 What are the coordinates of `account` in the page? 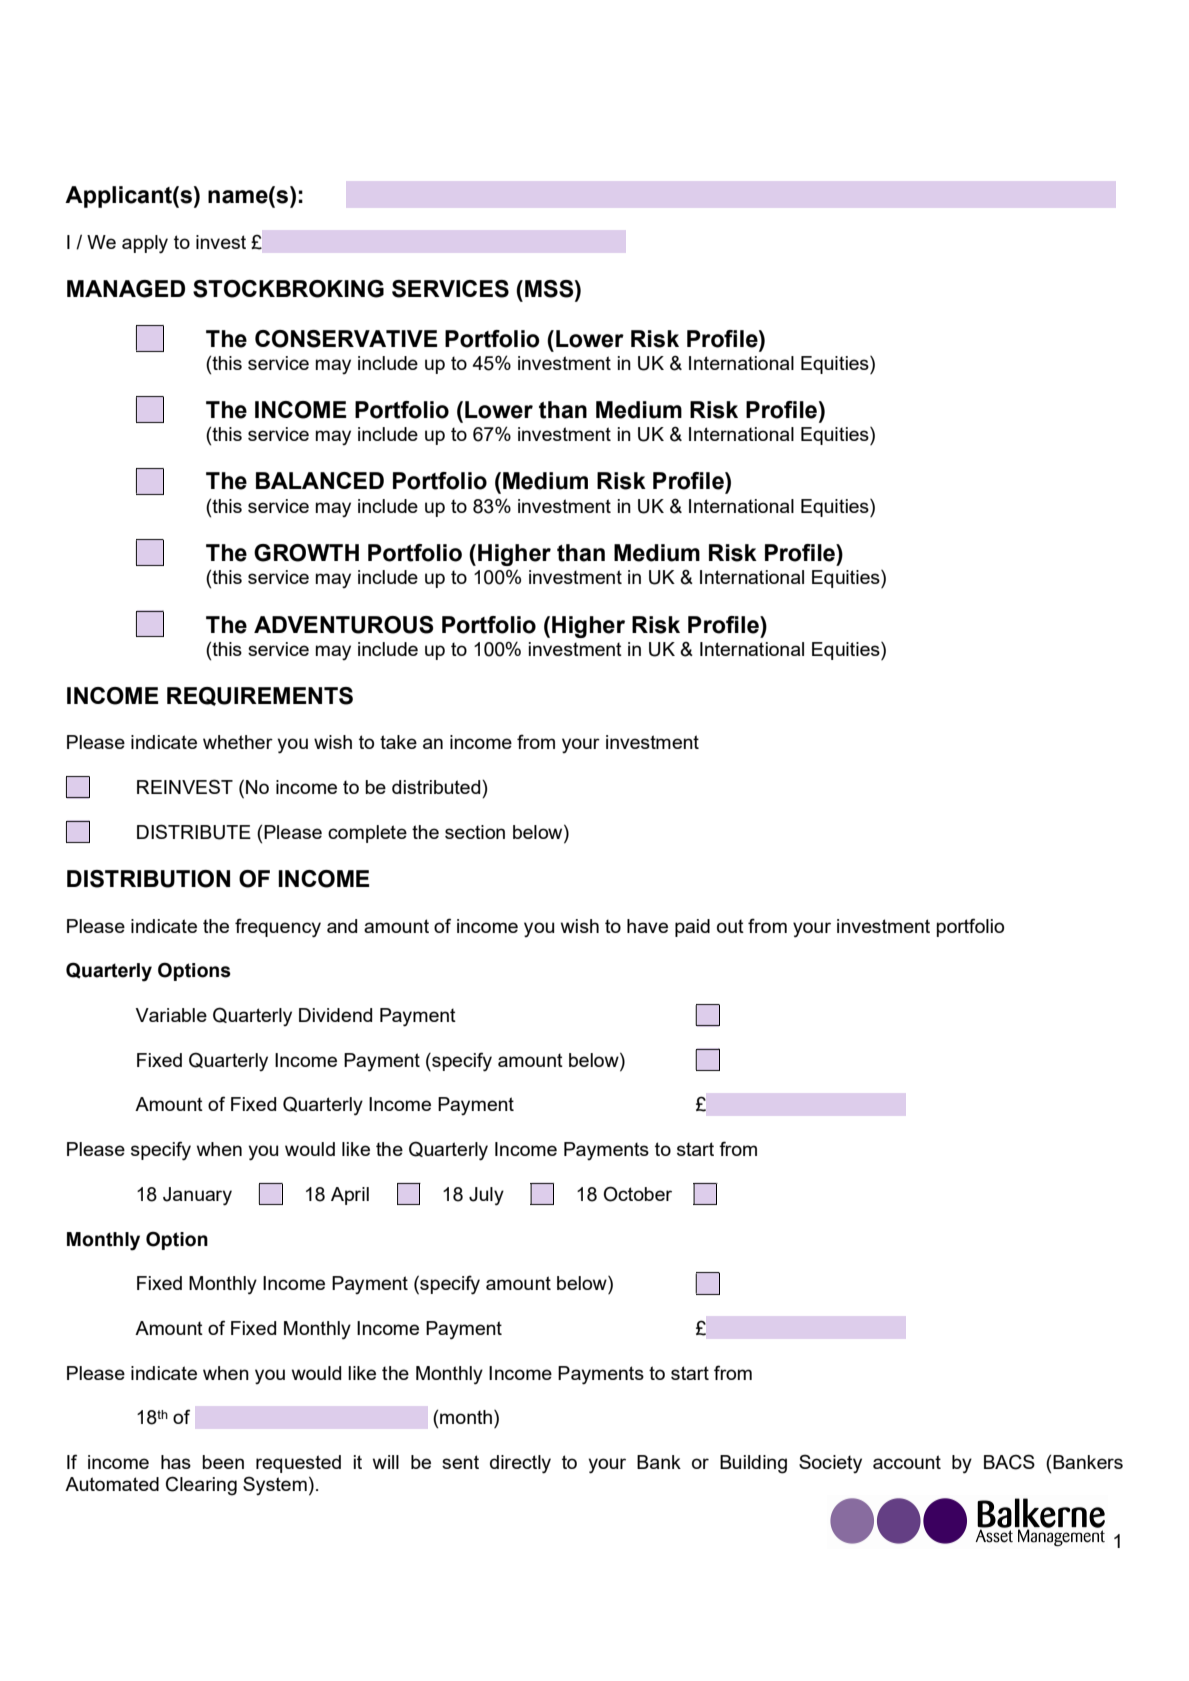 It's located at (907, 1462).
